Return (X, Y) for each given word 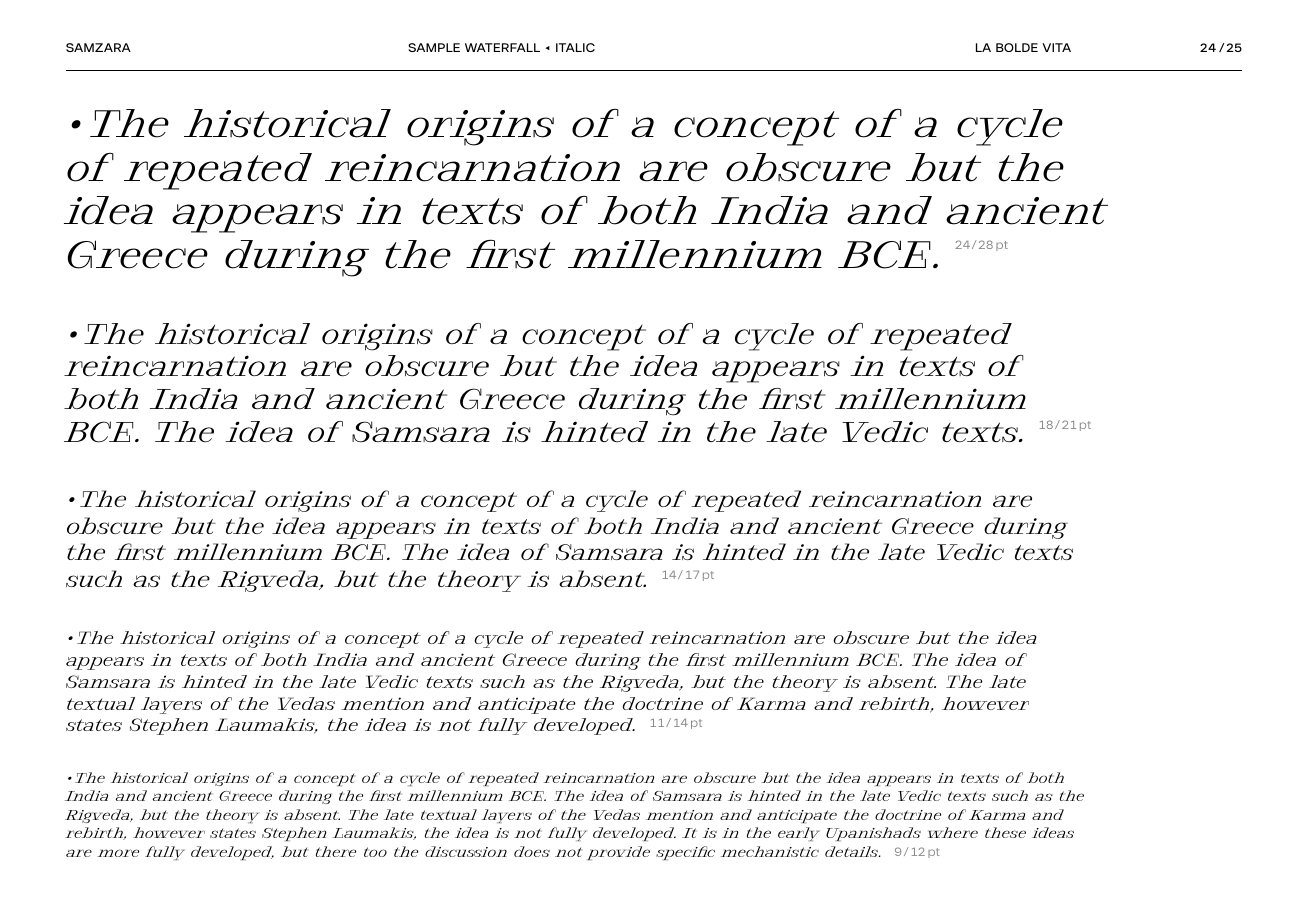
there (336, 851)
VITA (1056, 47)
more (118, 853)
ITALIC (575, 47)
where (953, 832)
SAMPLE (434, 47)
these (1005, 832)
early (798, 834)
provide (618, 853)
